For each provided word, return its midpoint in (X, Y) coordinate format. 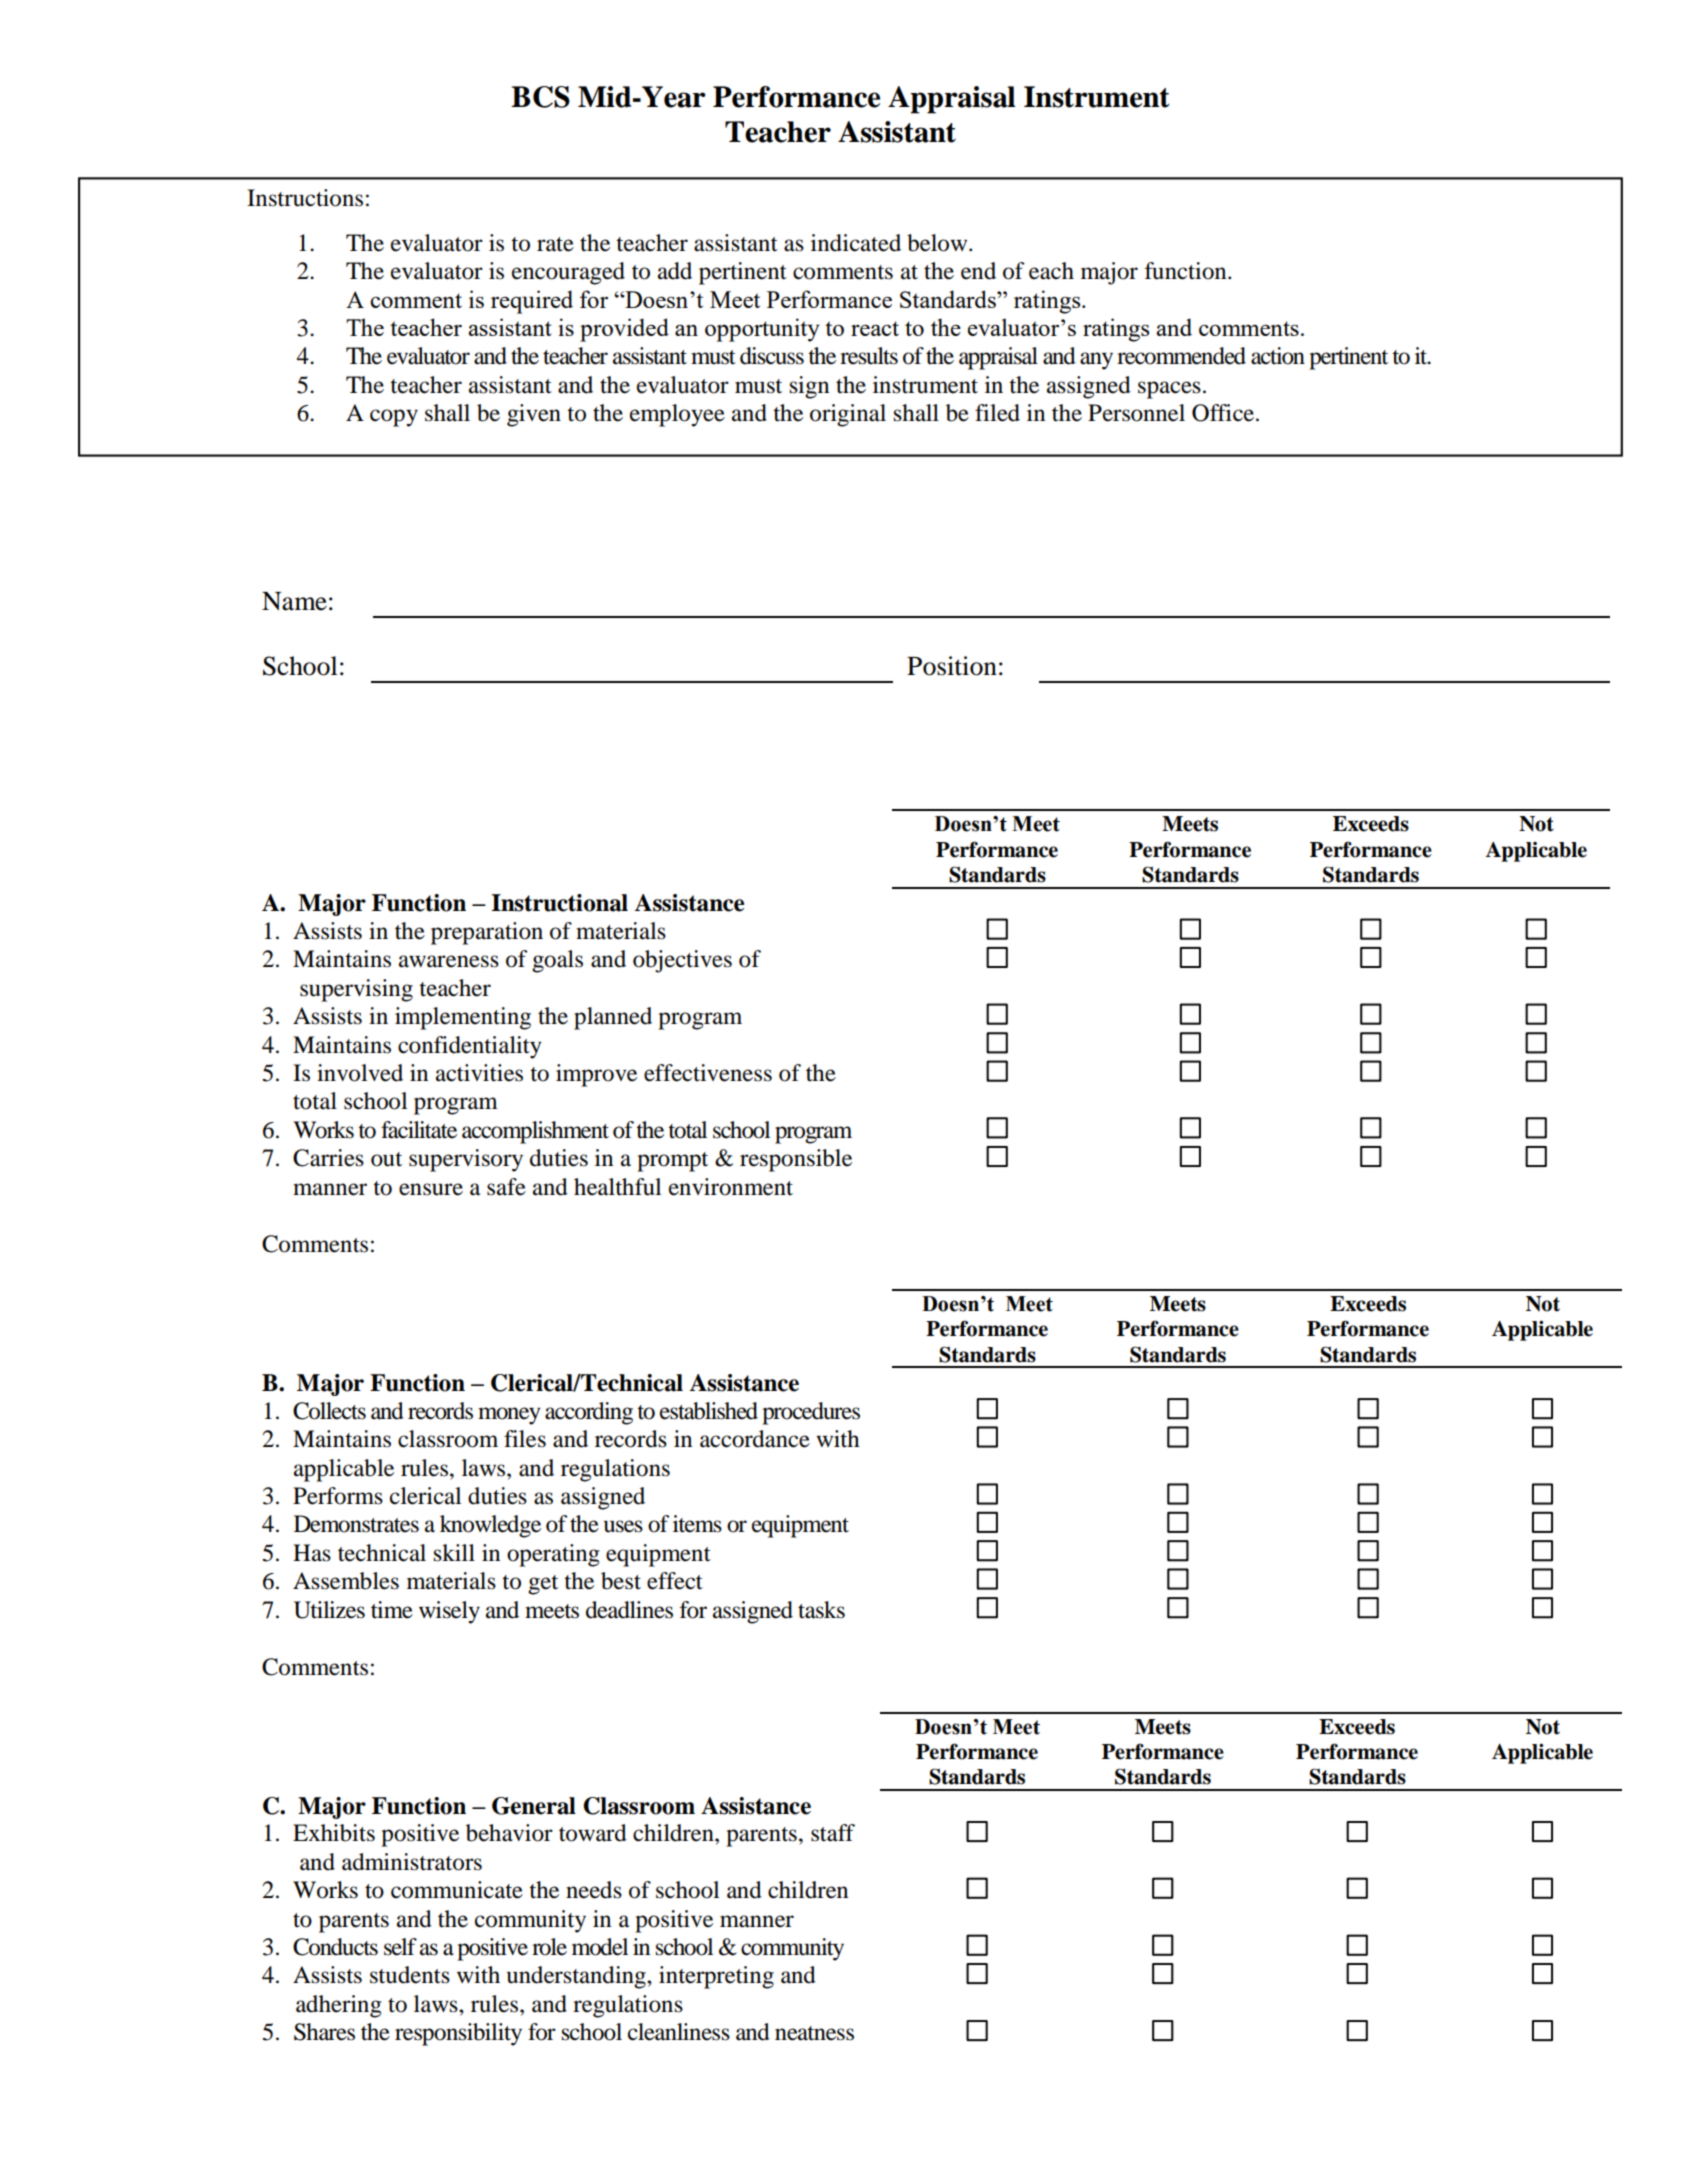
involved (360, 1073)
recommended (1181, 356)
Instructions (305, 198)
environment (731, 1187)
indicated (856, 243)
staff (833, 1833)
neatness (814, 2033)
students (410, 1975)
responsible (796, 1160)
